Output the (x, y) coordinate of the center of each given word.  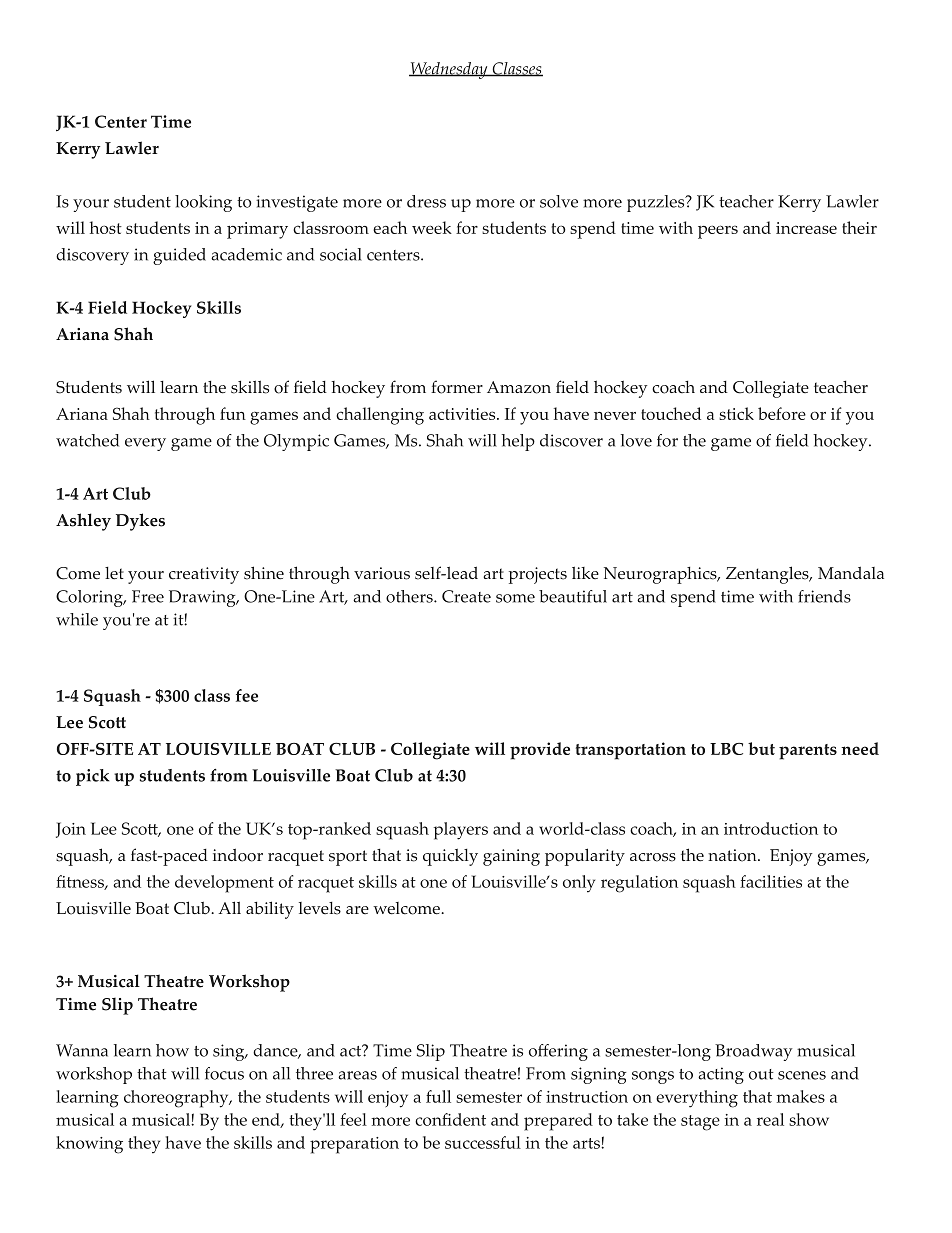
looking (203, 203)
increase (806, 228)
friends (824, 596)
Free (148, 596)
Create (466, 596)
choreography (177, 1099)
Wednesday (449, 70)
